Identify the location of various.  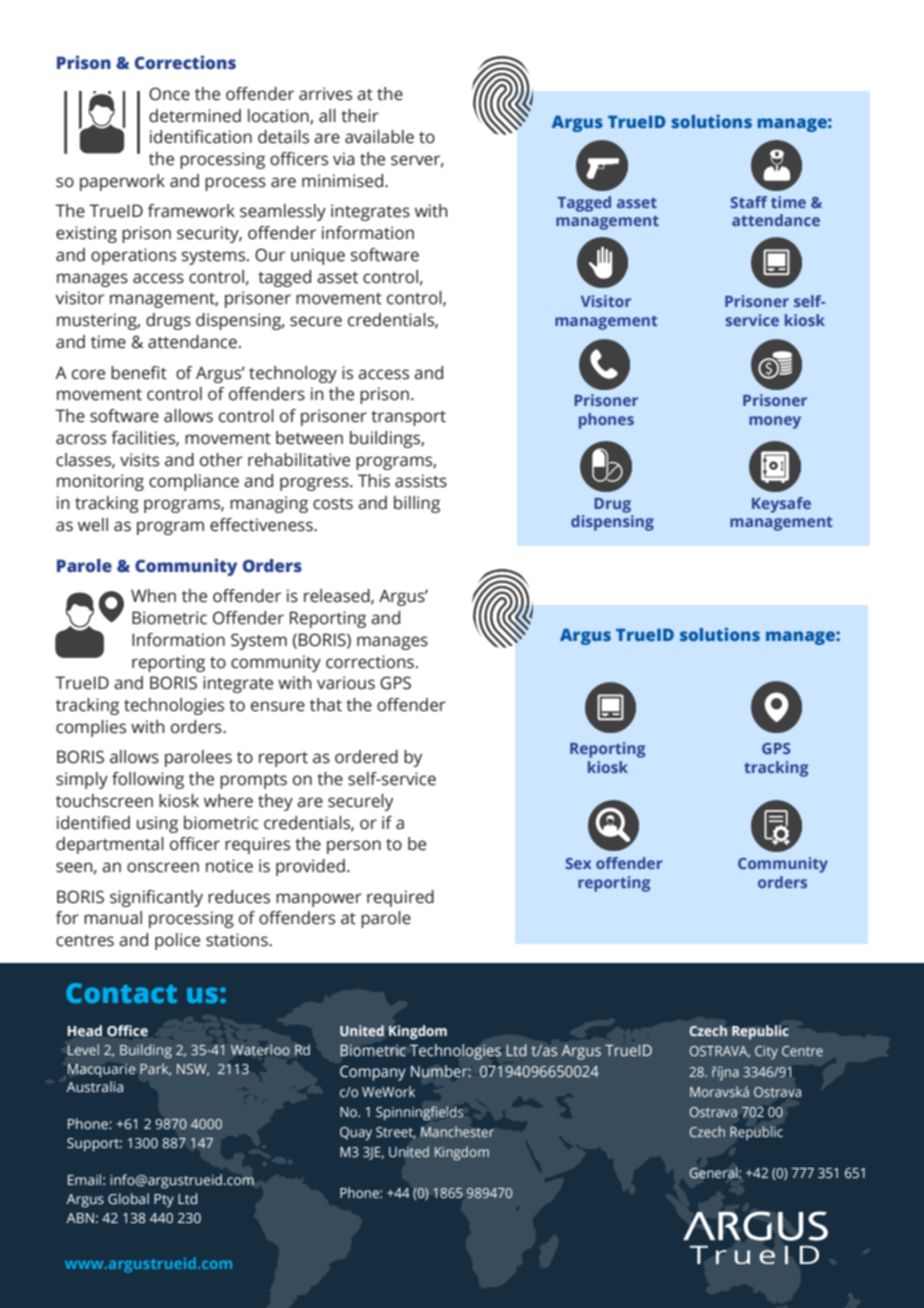
(346, 683).
